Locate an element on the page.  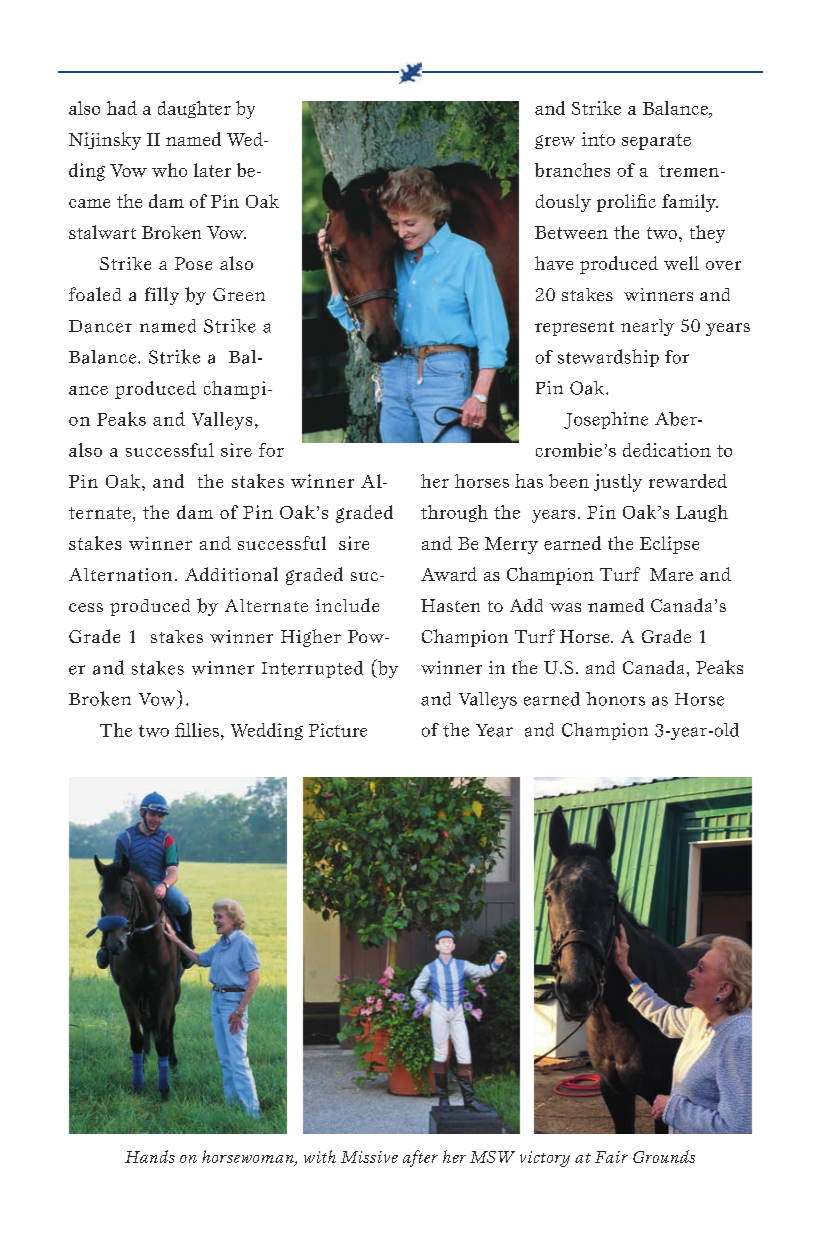
honors is located at coordinates (615, 699).
